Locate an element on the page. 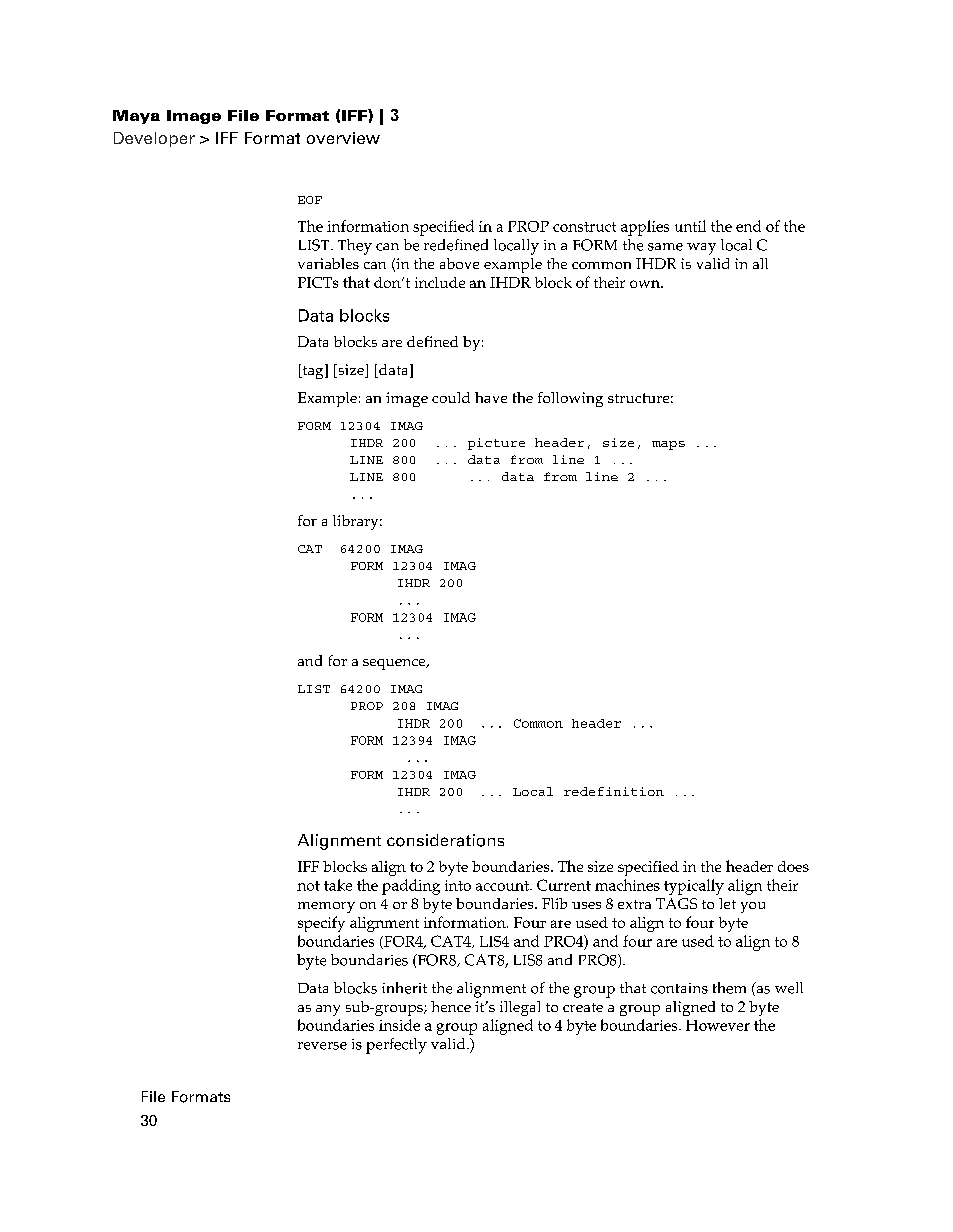 The image size is (953, 1232). could is located at coordinates (451, 397).
